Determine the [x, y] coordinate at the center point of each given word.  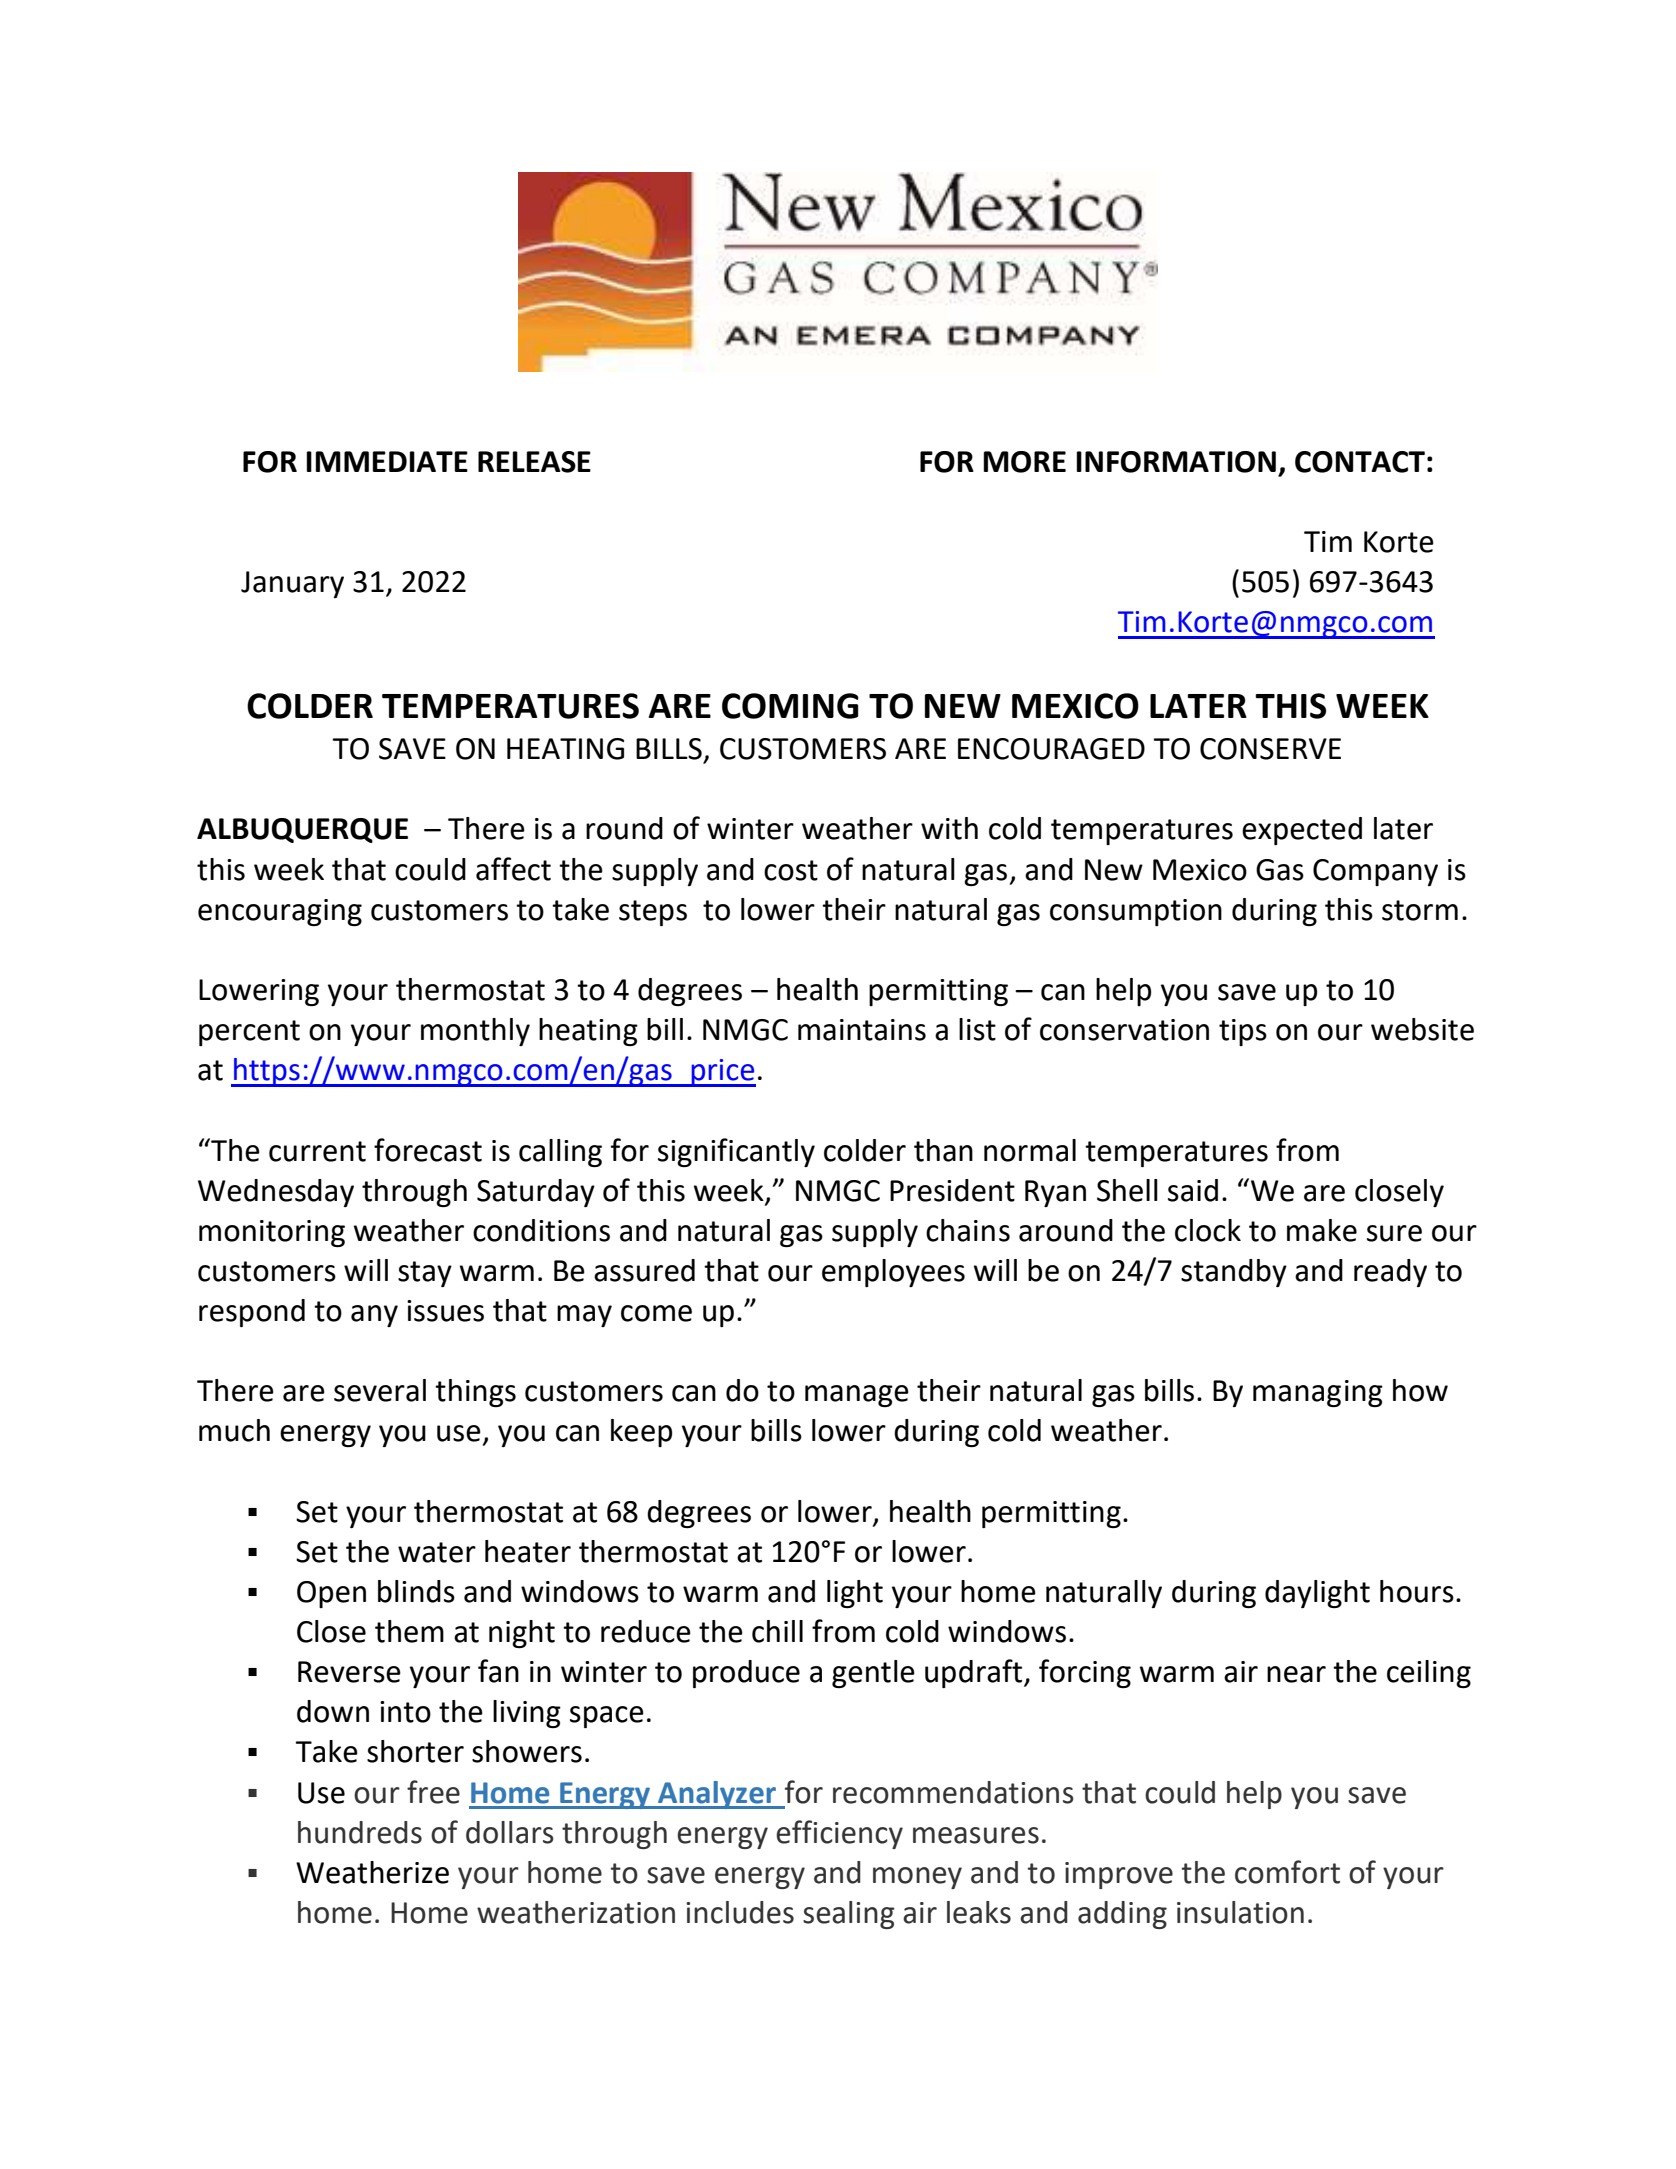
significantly [736, 1152]
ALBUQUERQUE [302, 830]
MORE [1024, 462]
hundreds [360, 1832]
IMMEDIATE [387, 461]
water [437, 1552]
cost [791, 870]
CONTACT [1360, 462]
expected [1302, 831]
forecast [428, 1150]
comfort [1287, 1872]
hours [1417, 1591]
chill [777, 1631]
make [1322, 1230]
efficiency [839, 1834]
